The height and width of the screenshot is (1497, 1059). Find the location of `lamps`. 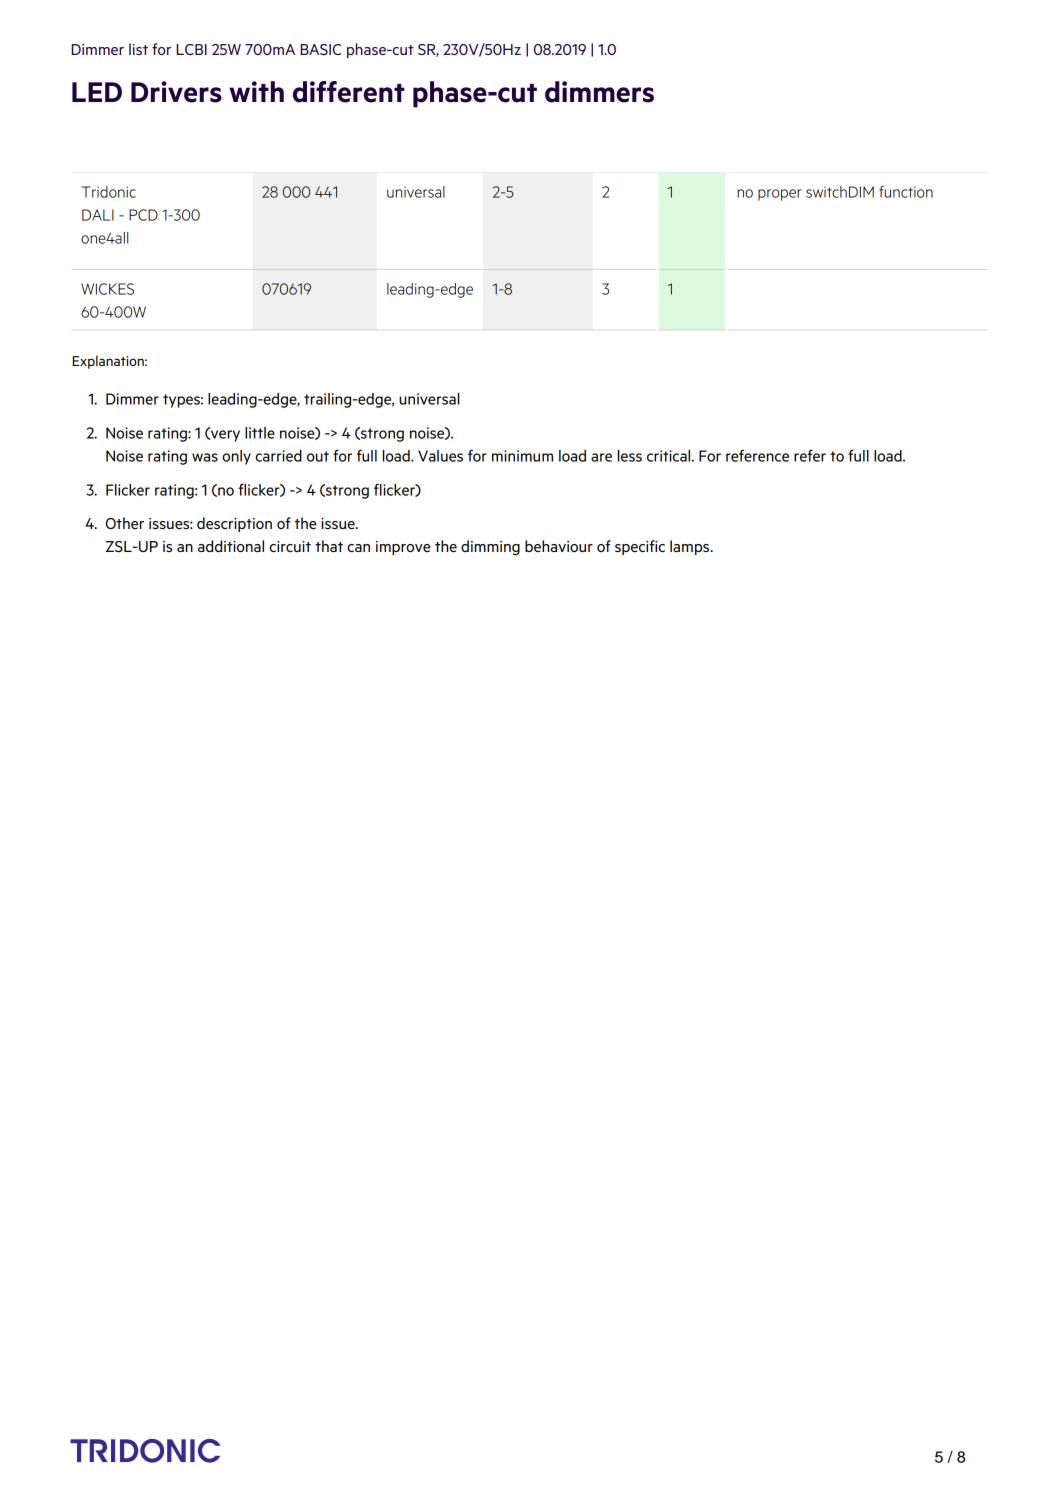

lamps is located at coordinates (691, 547).
